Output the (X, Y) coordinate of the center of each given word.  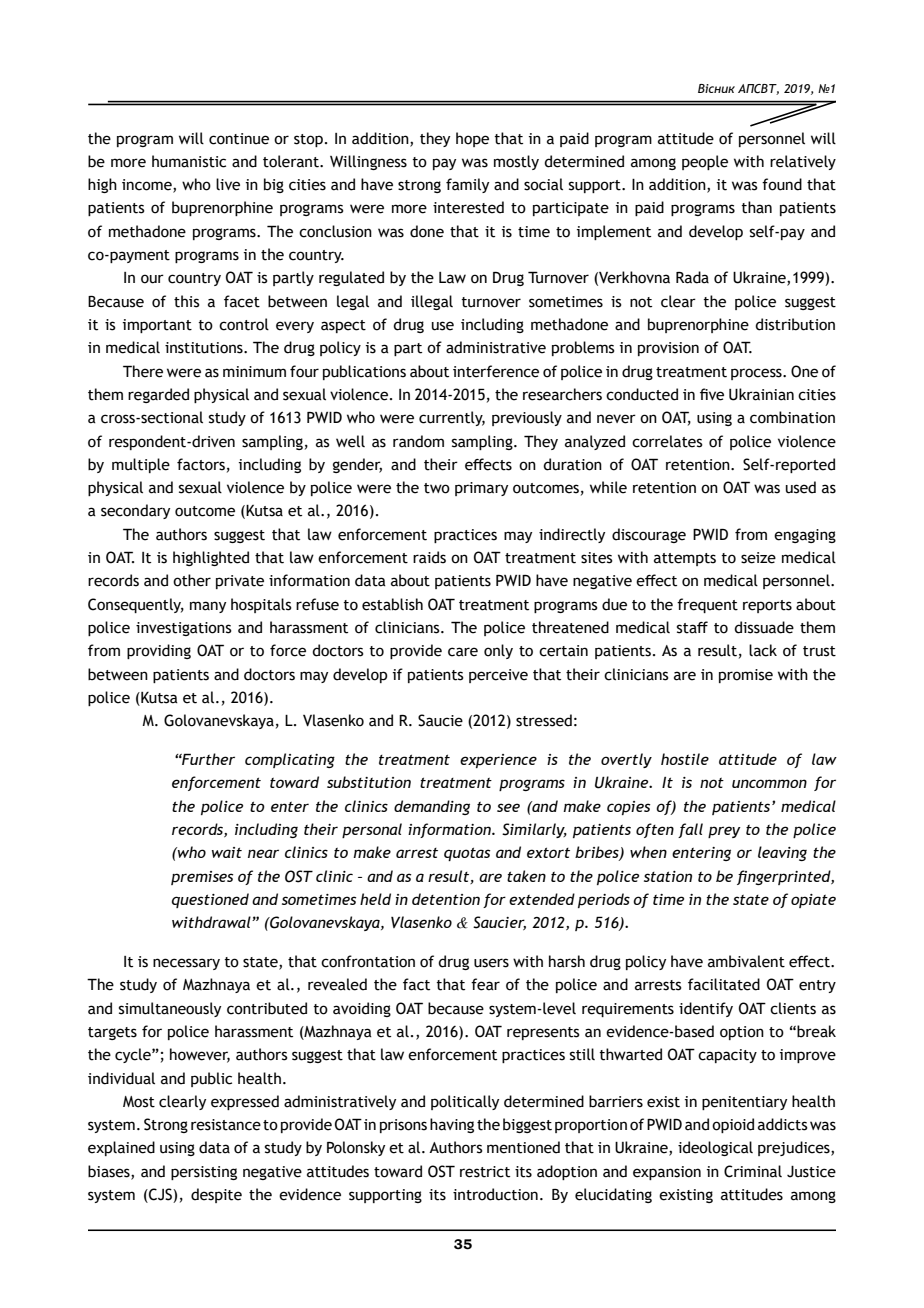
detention (446, 899)
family (467, 185)
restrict (485, 1172)
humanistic (189, 161)
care (463, 652)
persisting (204, 1173)
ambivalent (746, 961)
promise (746, 676)
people (705, 162)
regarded (158, 395)
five (712, 394)
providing (159, 651)
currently (452, 418)
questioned (210, 900)
